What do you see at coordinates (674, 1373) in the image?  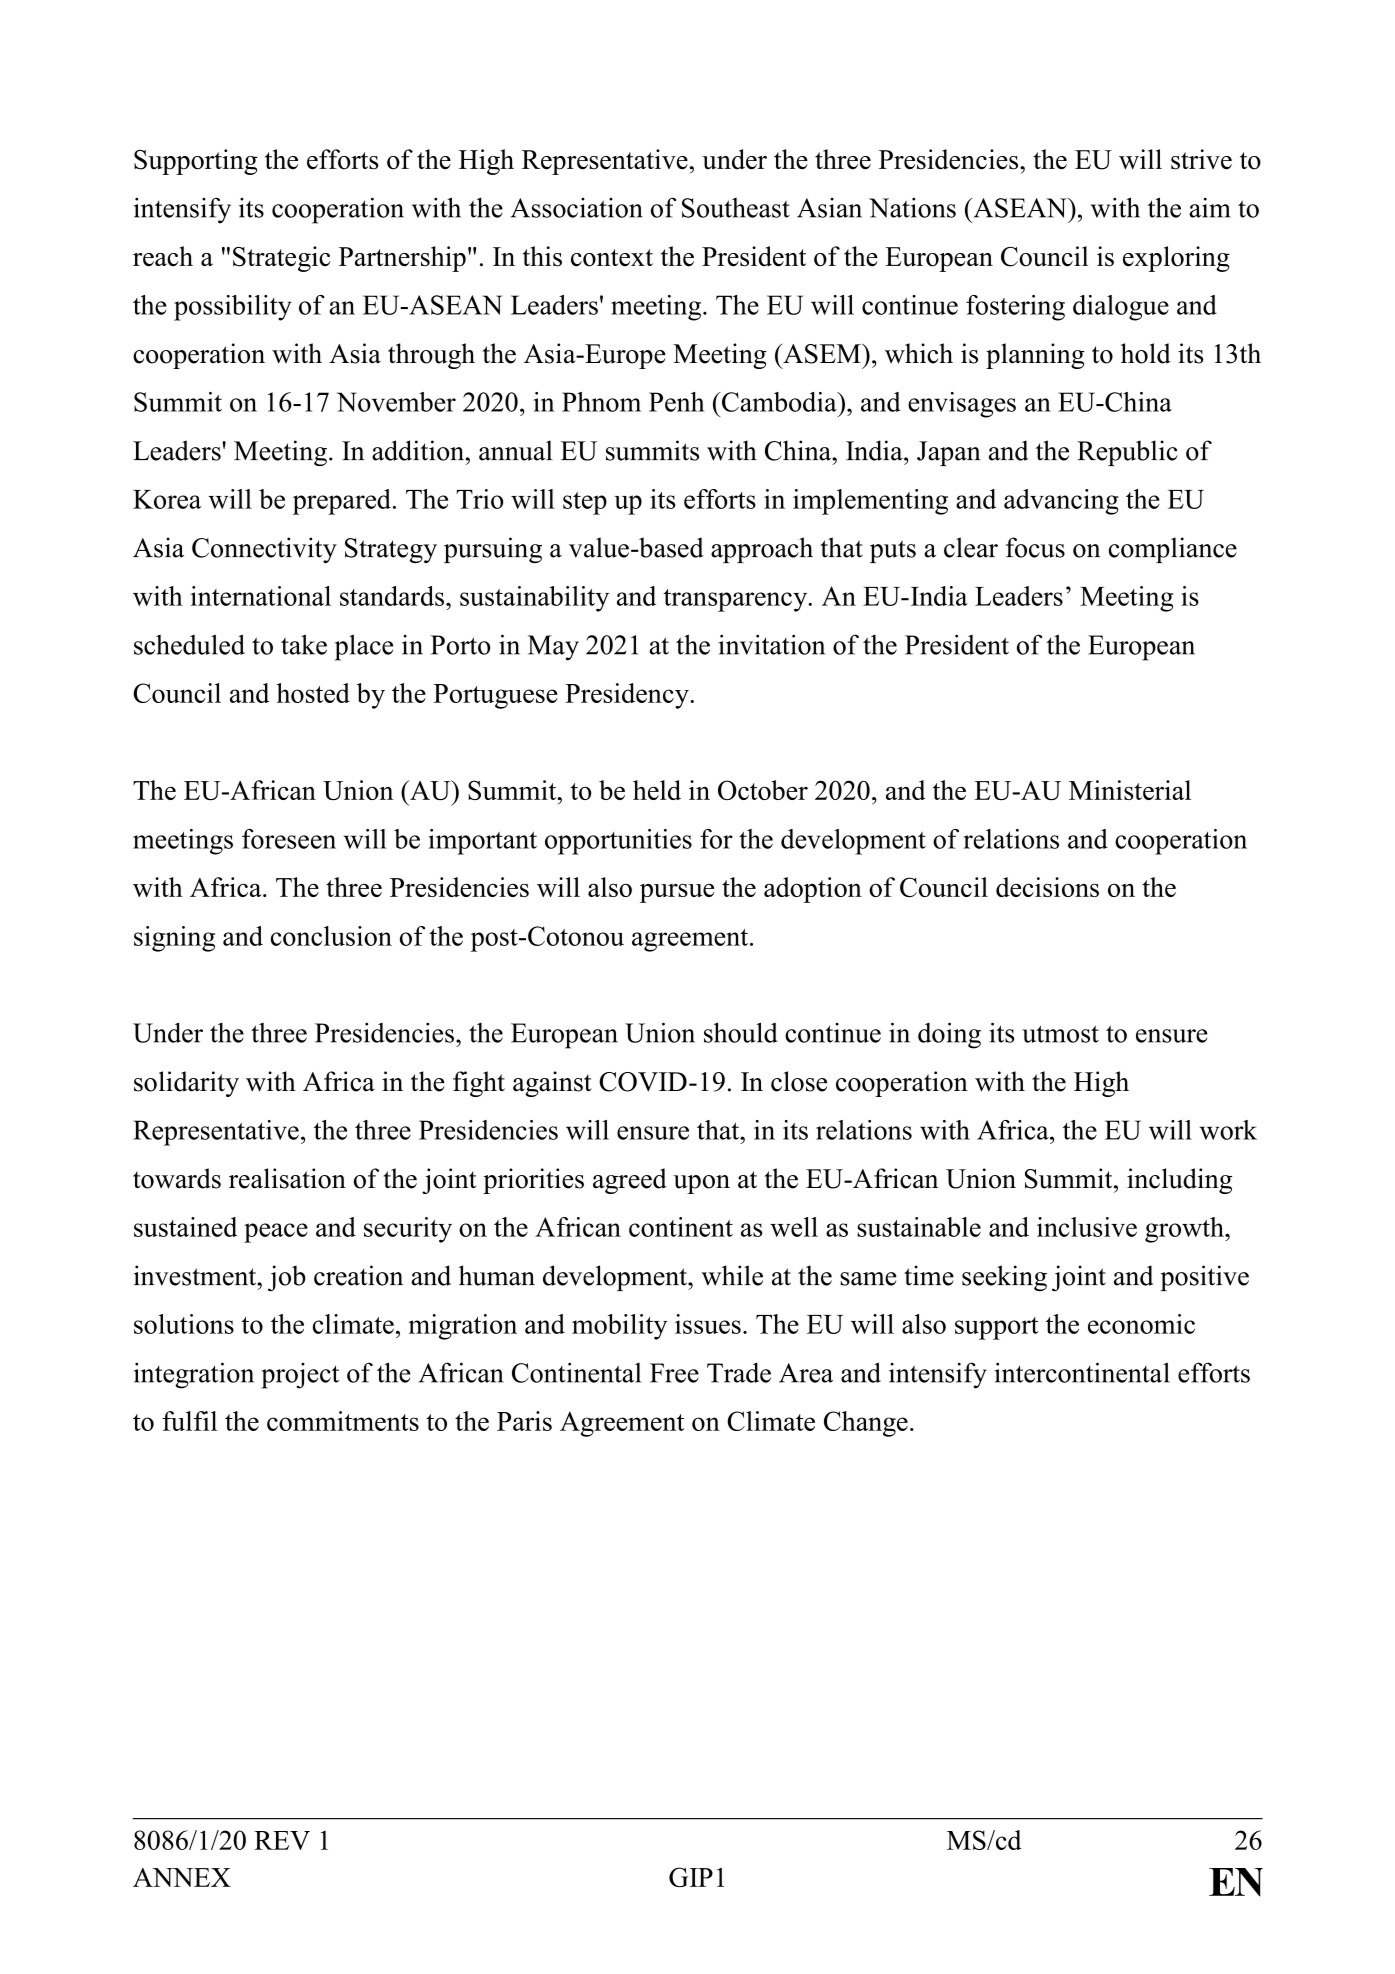 I see `Free` at bounding box center [674, 1373].
